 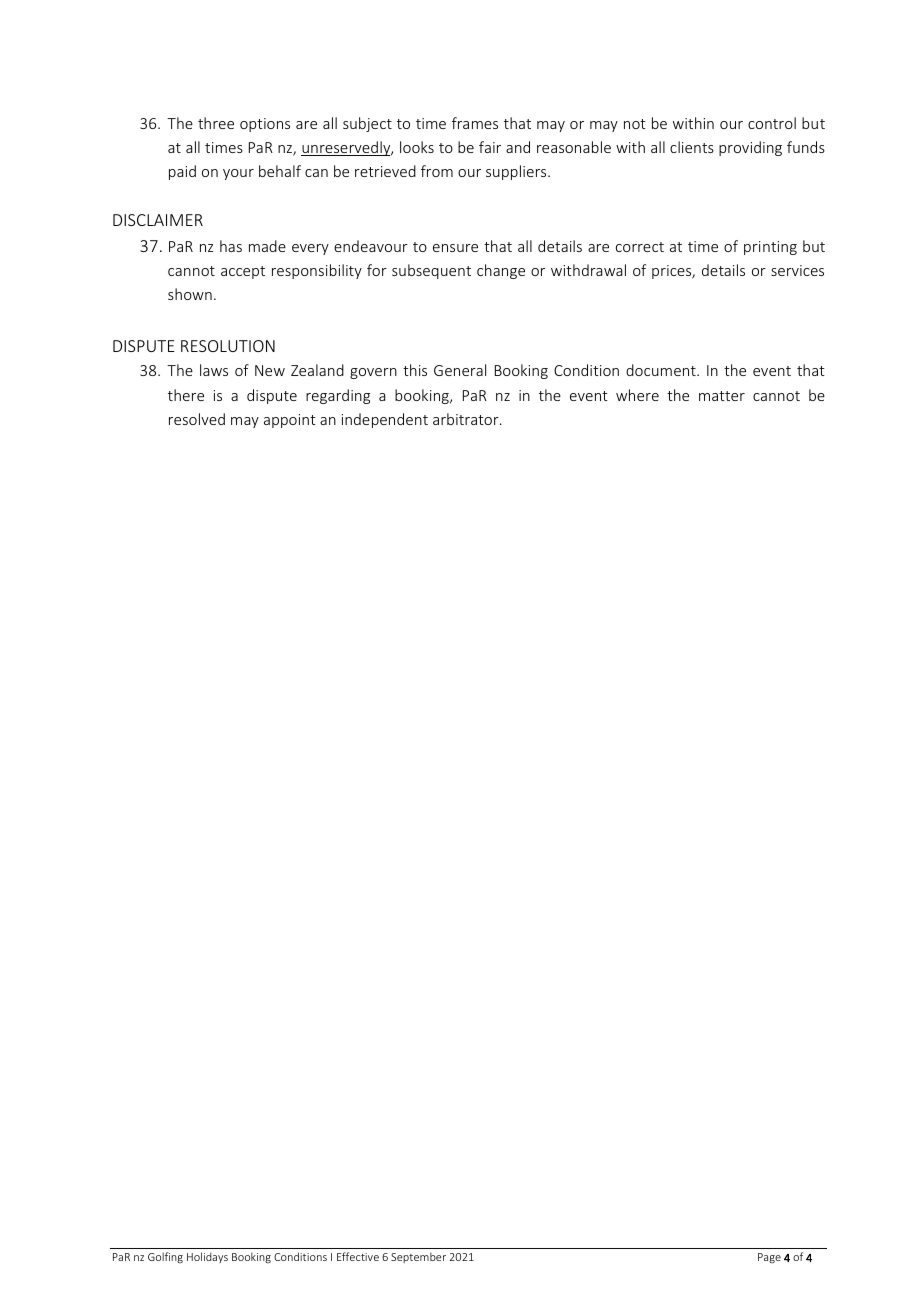 I want to click on Page, so click(x=769, y=1258).
